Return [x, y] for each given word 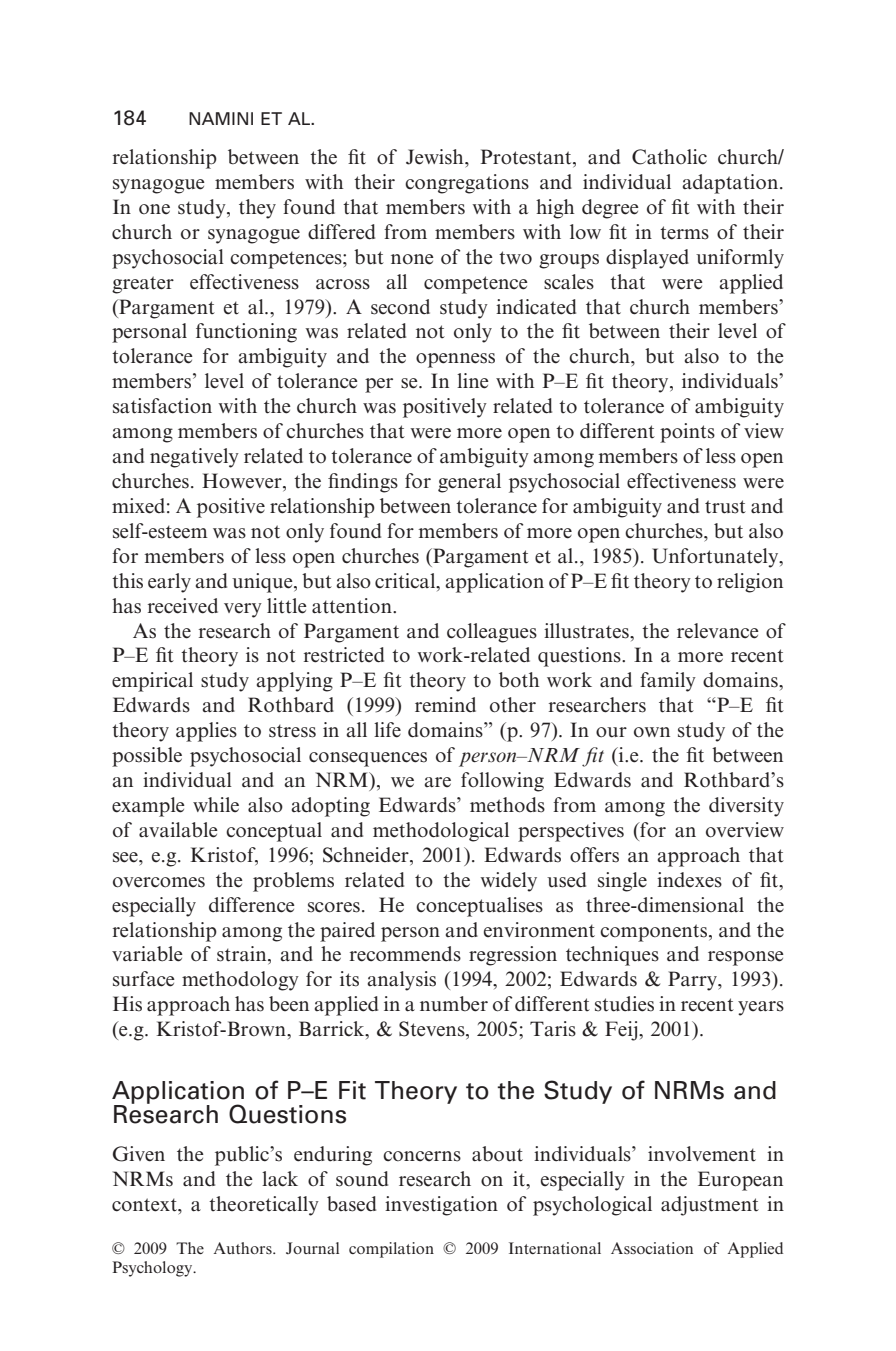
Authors [244, 1248]
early [169, 583]
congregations [467, 184]
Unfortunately [716, 558]
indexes [689, 880]
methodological [441, 832]
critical [406, 581]
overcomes [159, 882]
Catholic [669, 157]
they [257, 209]
